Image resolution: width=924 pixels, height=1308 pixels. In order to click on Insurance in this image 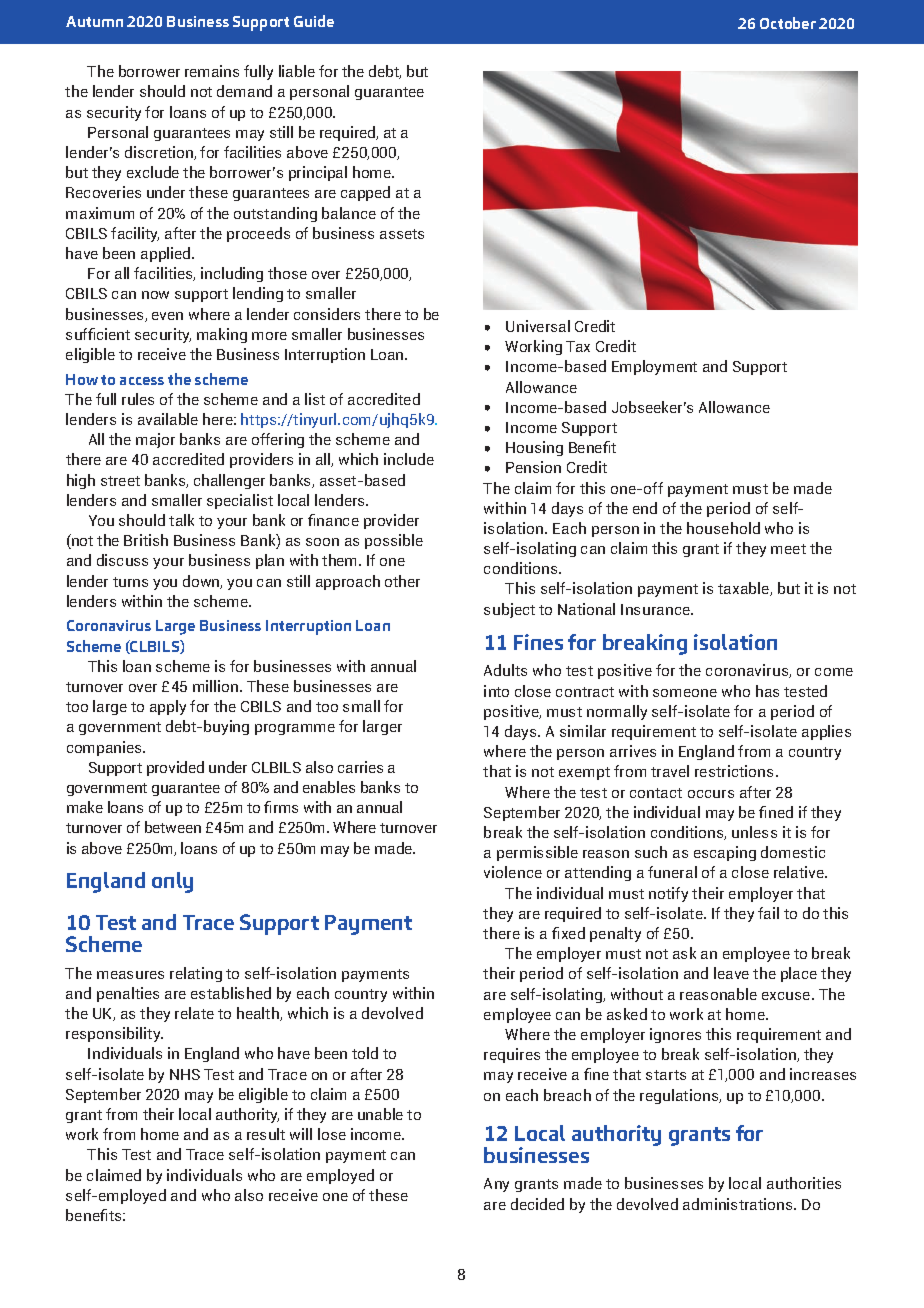, I will do `click(656, 609)`.
